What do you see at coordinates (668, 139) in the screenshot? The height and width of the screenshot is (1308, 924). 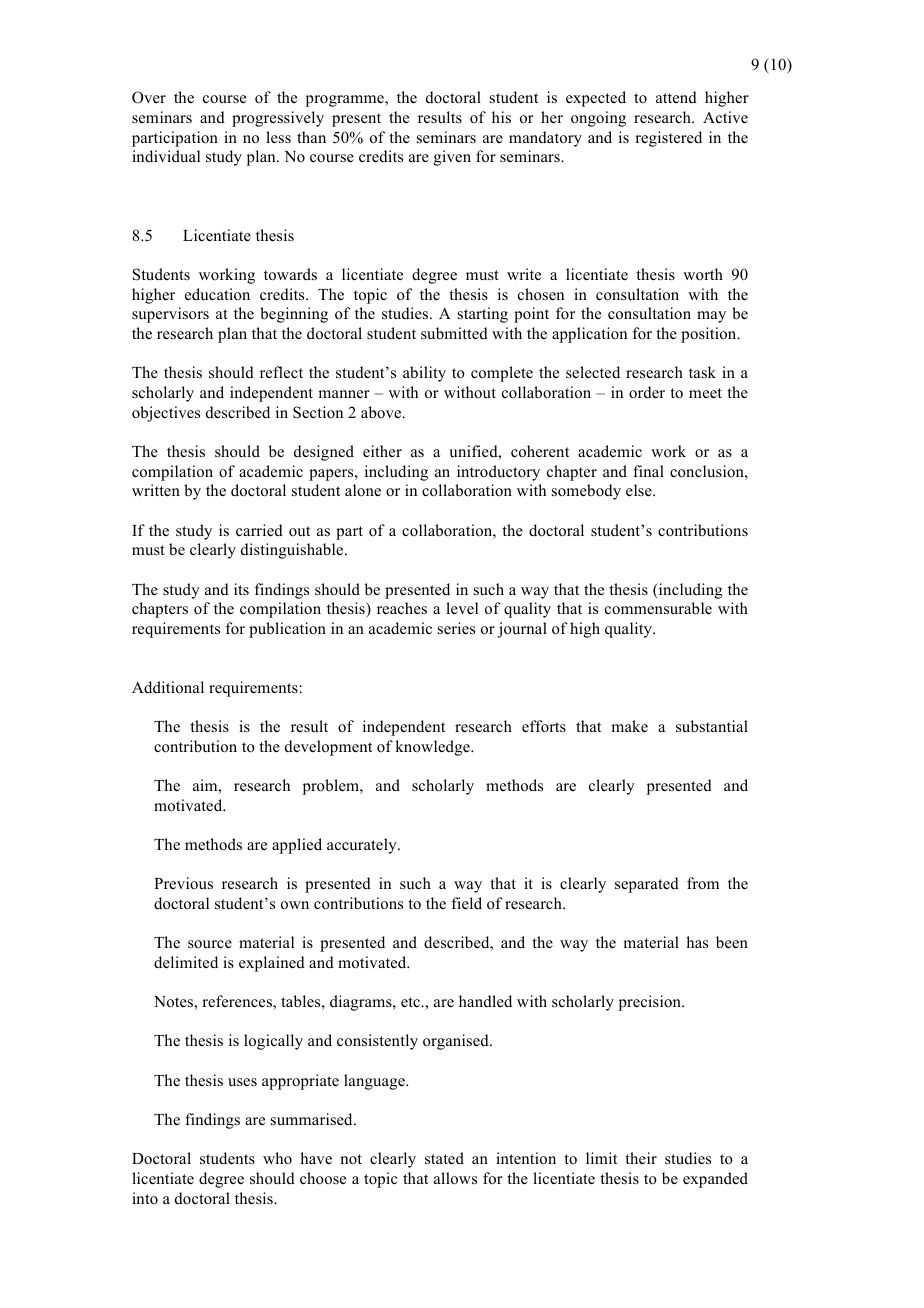 I see `registered` at bounding box center [668, 139].
